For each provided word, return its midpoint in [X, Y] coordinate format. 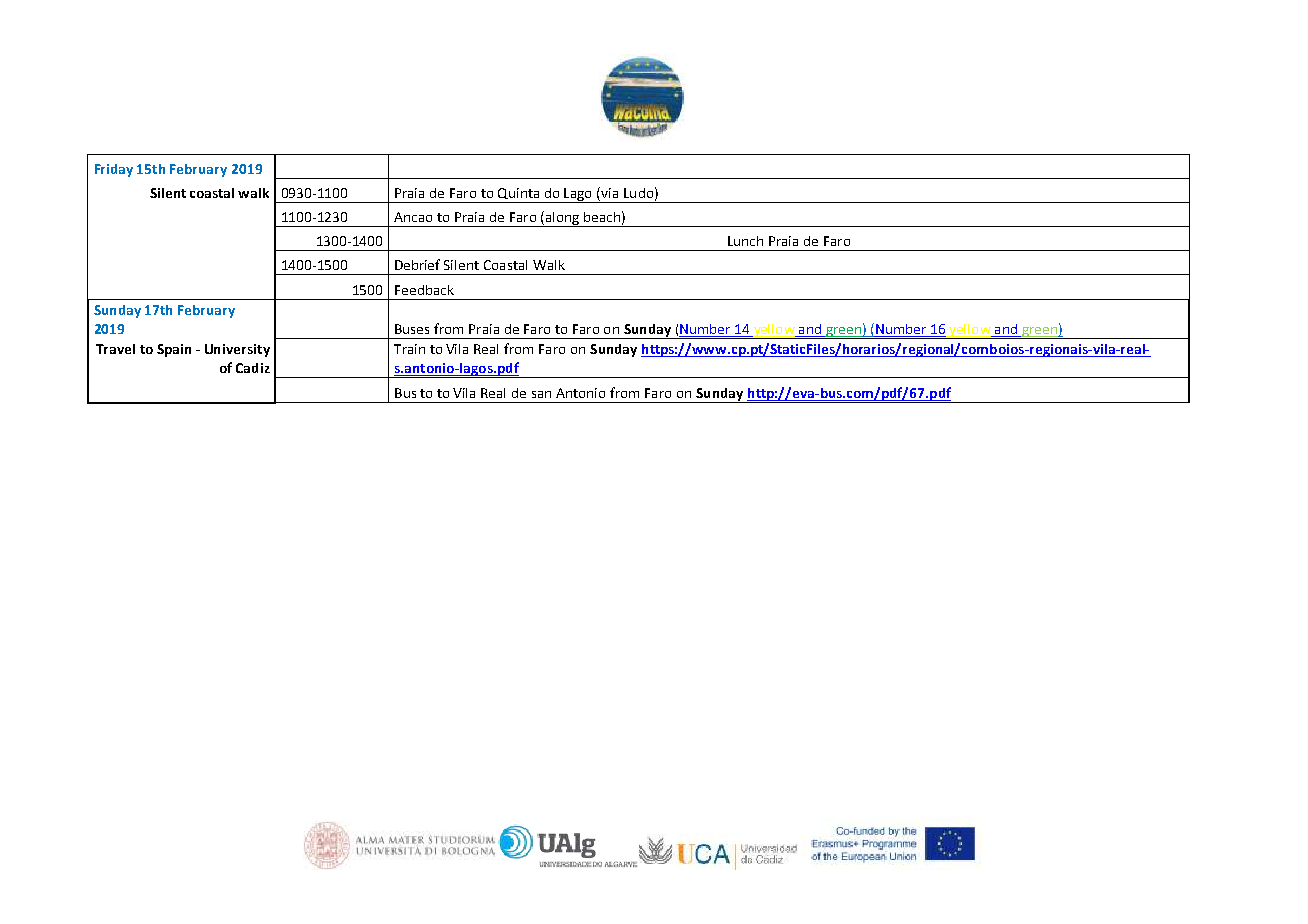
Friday [114, 170]
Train [409, 349]
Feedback [424, 290]
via [608, 194]
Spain [174, 350]
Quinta [518, 193]
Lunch [745, 241]
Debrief [417, 264]
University [237, 350]
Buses [412, 329]
